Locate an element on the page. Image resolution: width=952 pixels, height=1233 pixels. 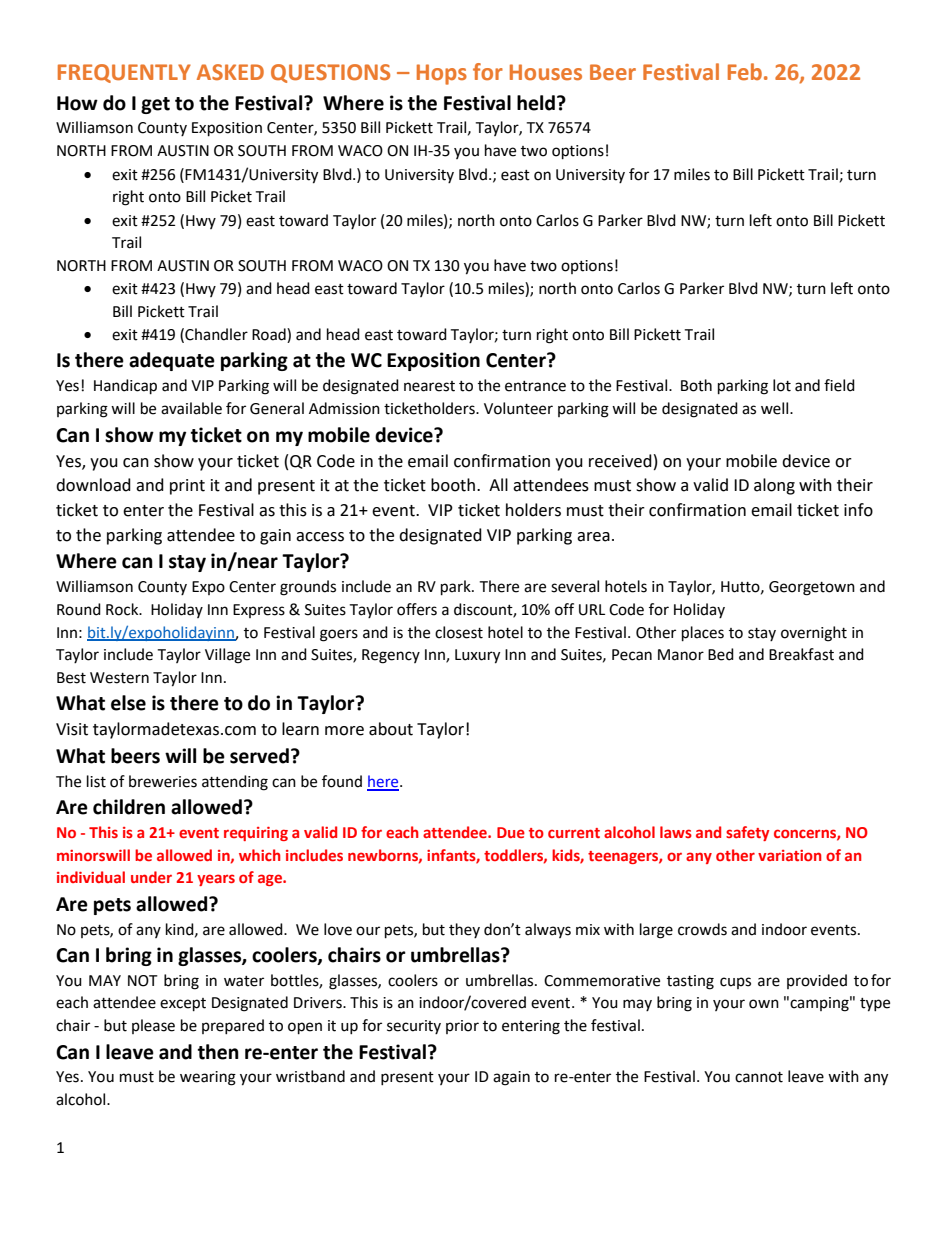
prior is located at coordinates (462, 1027).
